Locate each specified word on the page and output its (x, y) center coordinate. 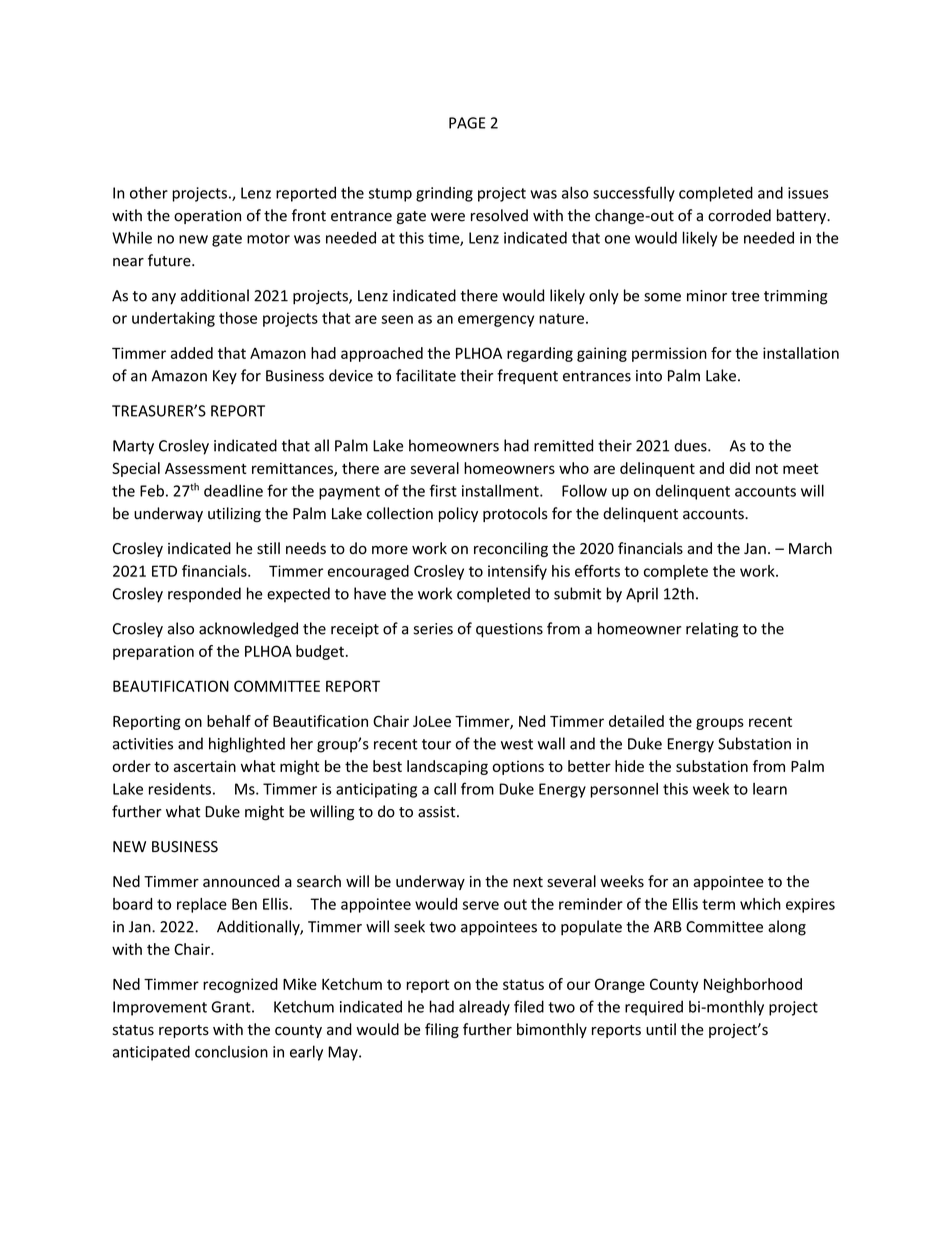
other (149, 192)
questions (509, 630)
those (238, 318)
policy (458, 514)
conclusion (231, 1051)
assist (438, 812)
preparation (153, 652)
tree (745, 296)
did (739, 468)
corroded (739, 215)
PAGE (467, 123)
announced (241, 881)
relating (712, 630)
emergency (496, 321)
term (718, 904)
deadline (233, 490)
